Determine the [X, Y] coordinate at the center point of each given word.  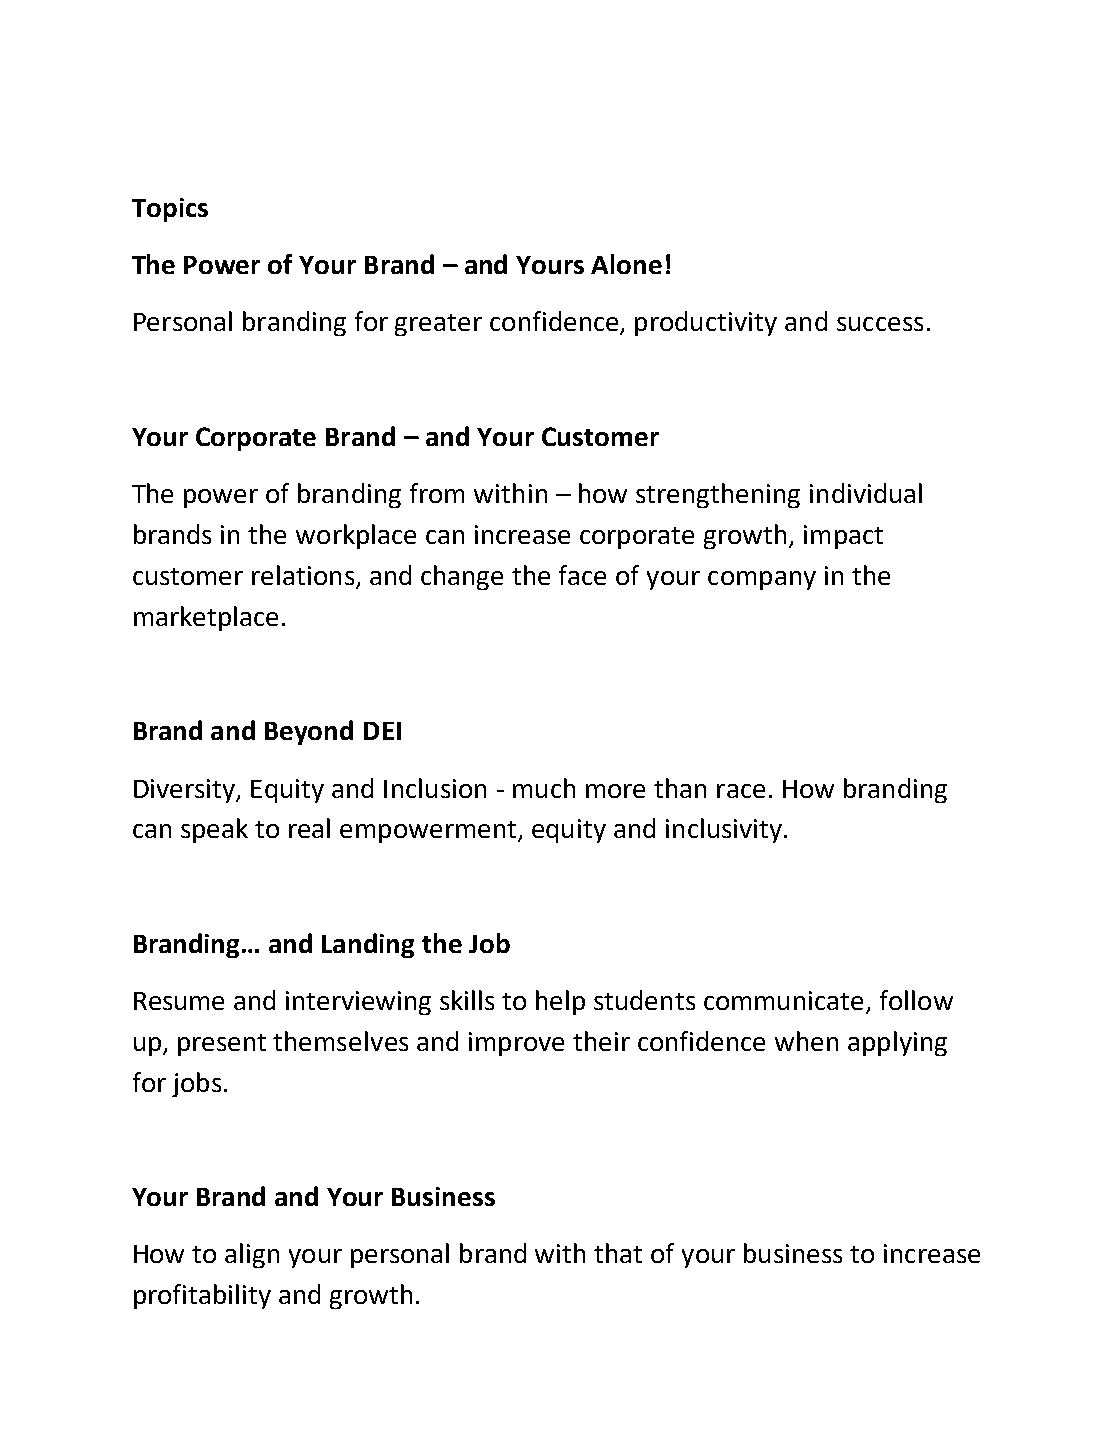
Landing [368, 945]
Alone [626, 264]
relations [304, 576]
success [880, 324]
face [582, 575]
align [252, 1255]
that [618, 1253]
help [560, 1002]
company [762, 580]
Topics [170, 210]
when [806, 1041]
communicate [785, 1002]
